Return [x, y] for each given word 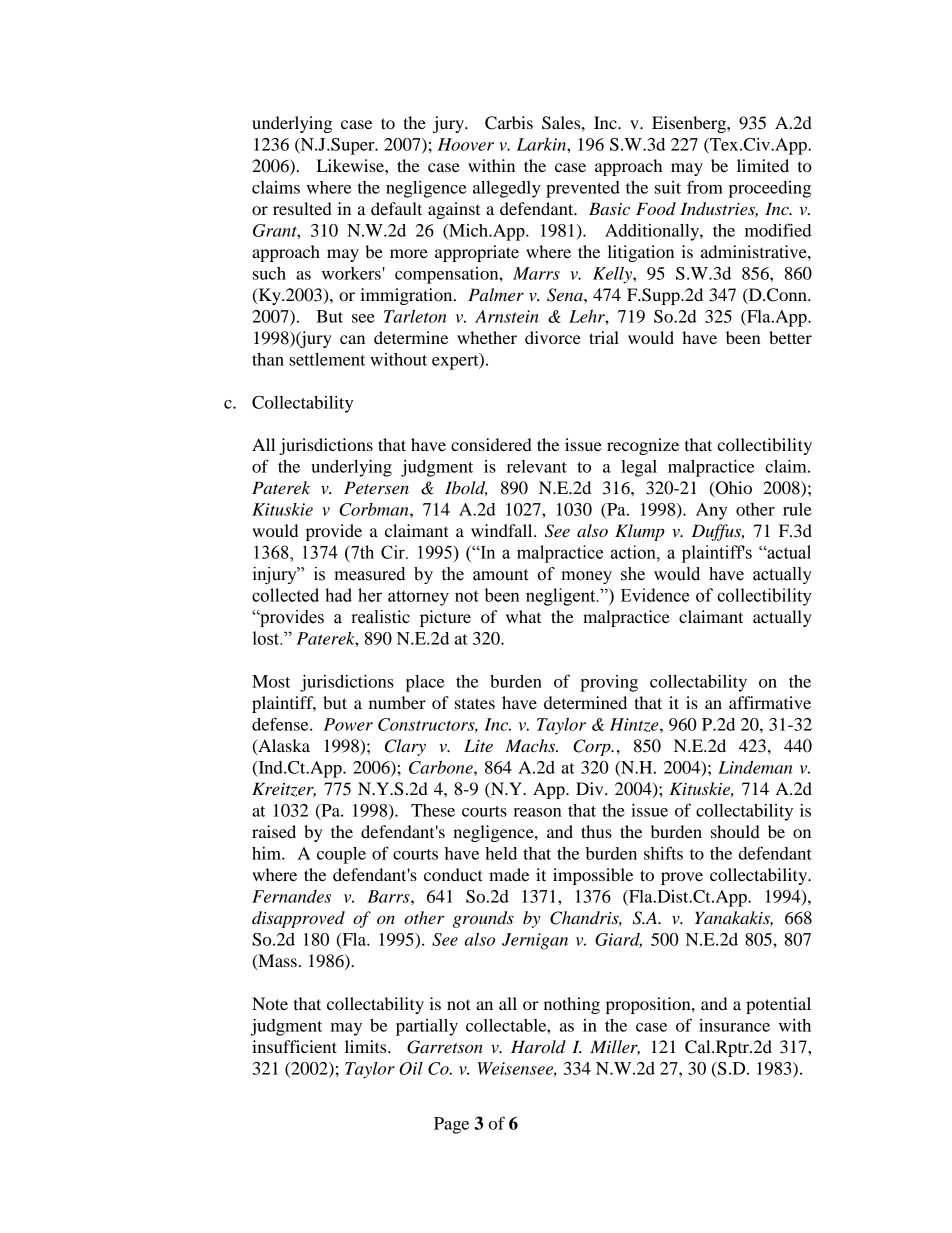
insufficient [294, 1046]
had [338, 595]
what [523, 616]
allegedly [507, 189]
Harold [538, 1046]
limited [763, 165]
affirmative [770, 702]
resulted [302, 208]
